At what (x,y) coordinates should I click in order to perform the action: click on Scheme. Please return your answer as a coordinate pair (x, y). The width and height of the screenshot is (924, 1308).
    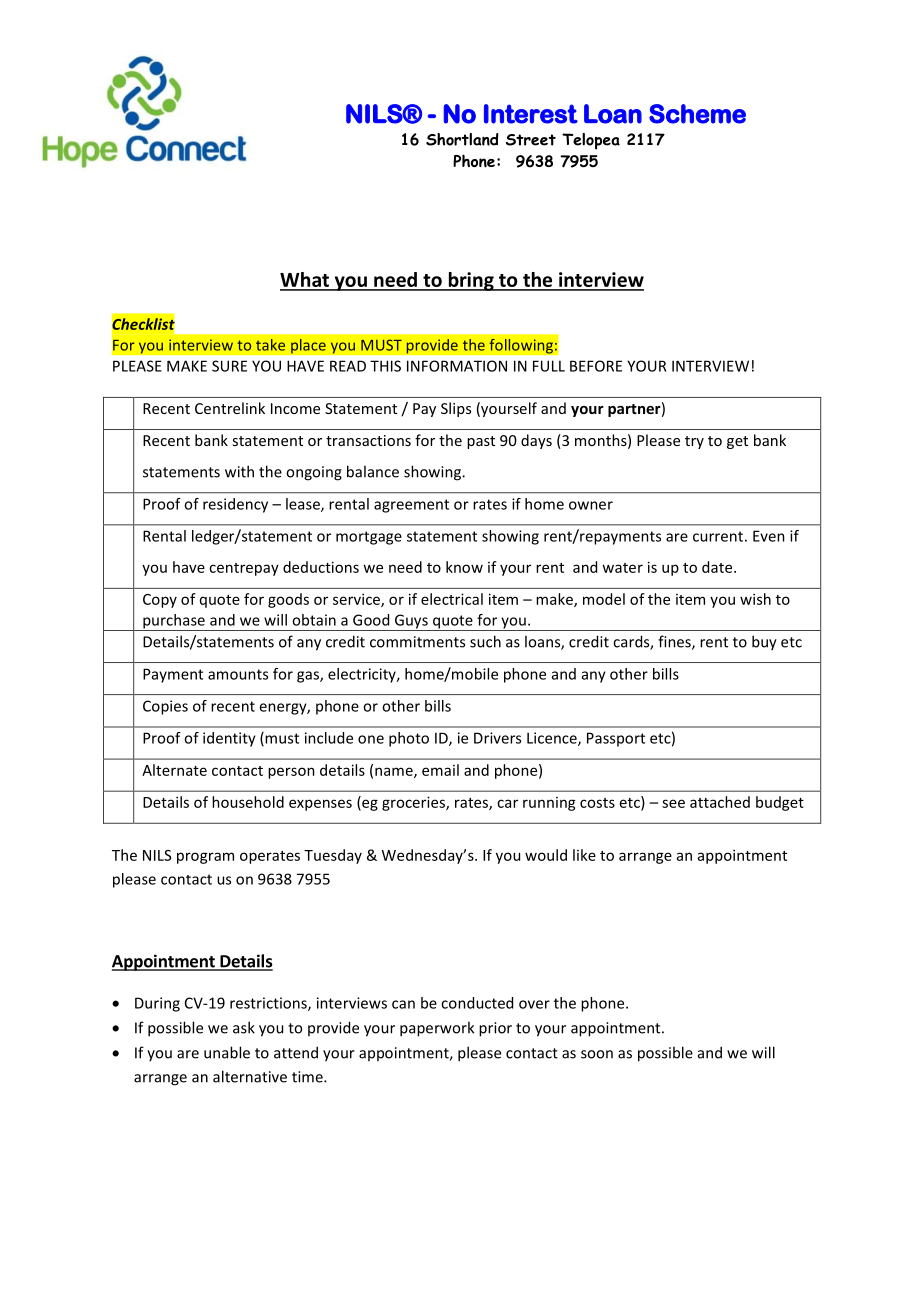
    Looking at the image, I should click on (697, 114).
